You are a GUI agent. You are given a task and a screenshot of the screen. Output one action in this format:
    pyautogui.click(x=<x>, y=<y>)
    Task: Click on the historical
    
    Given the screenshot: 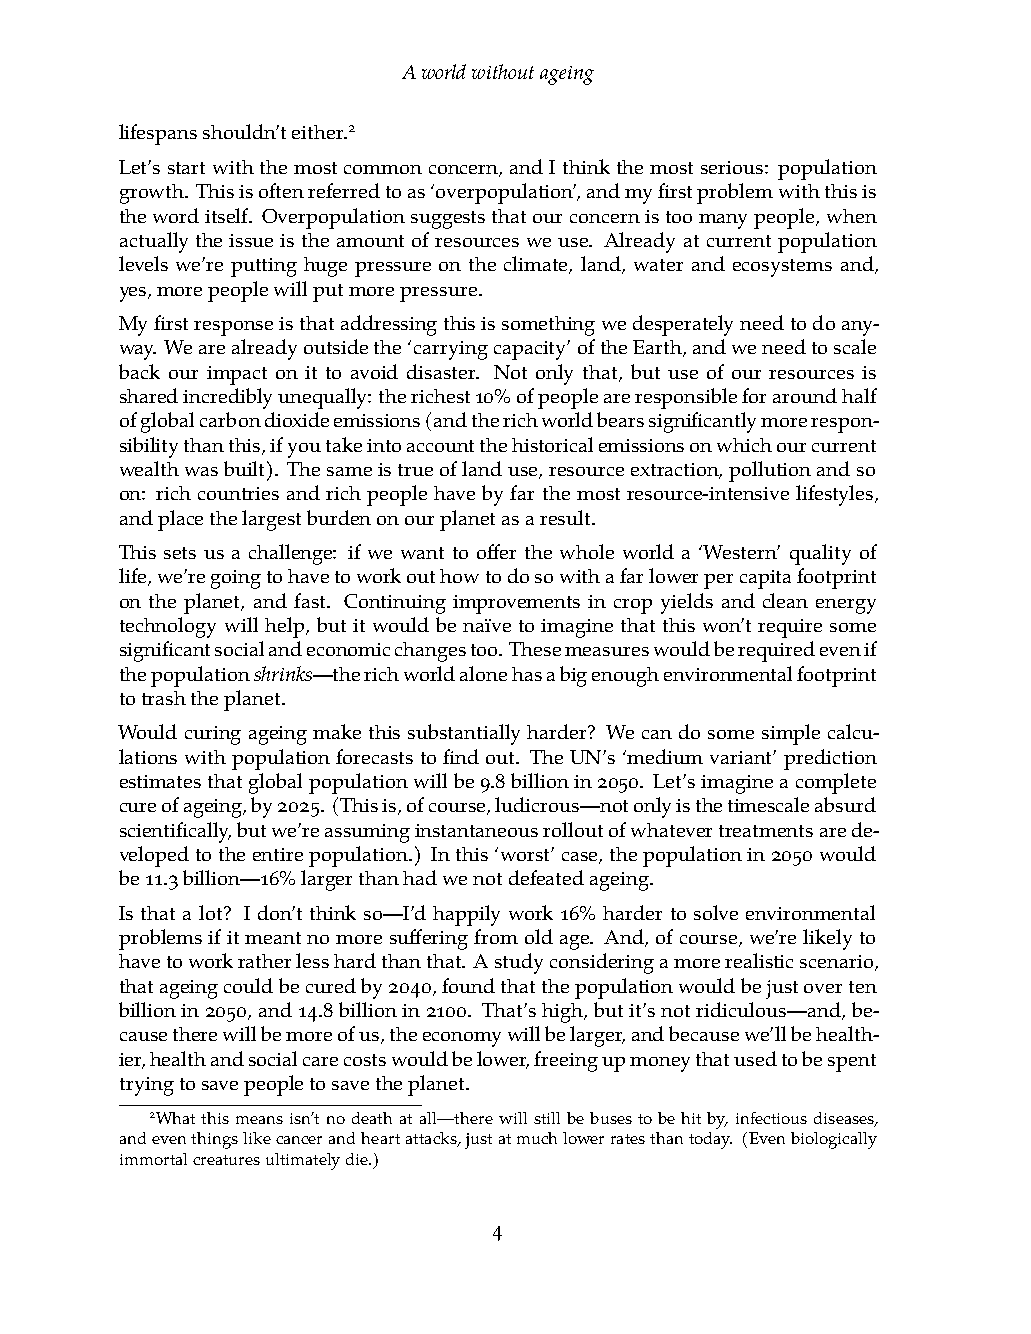 What is the action you would take?
    pyautogui.click(x=552, y=444)
